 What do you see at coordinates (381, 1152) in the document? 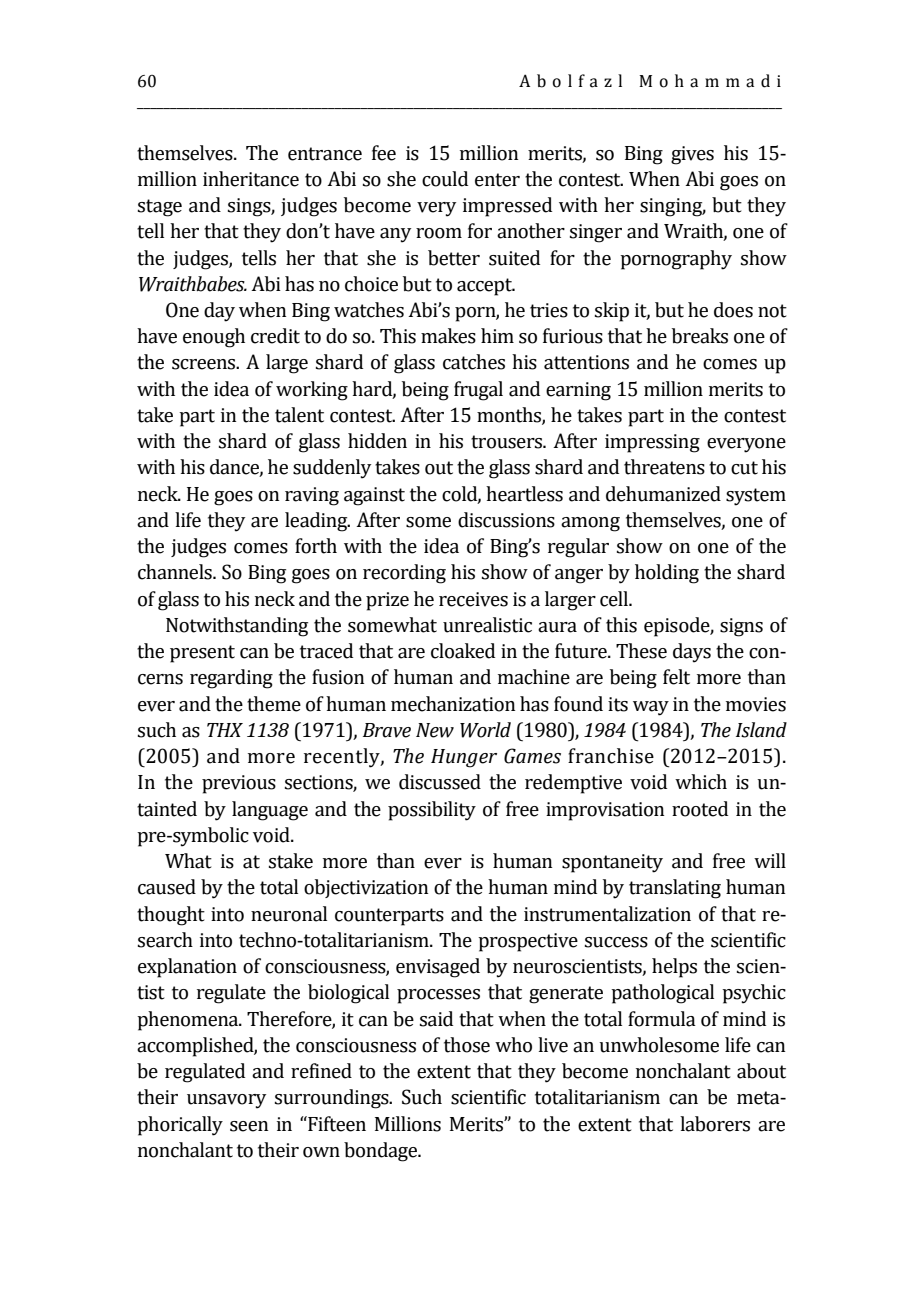
I see `bondage` at bounding box center [381, 1152].
